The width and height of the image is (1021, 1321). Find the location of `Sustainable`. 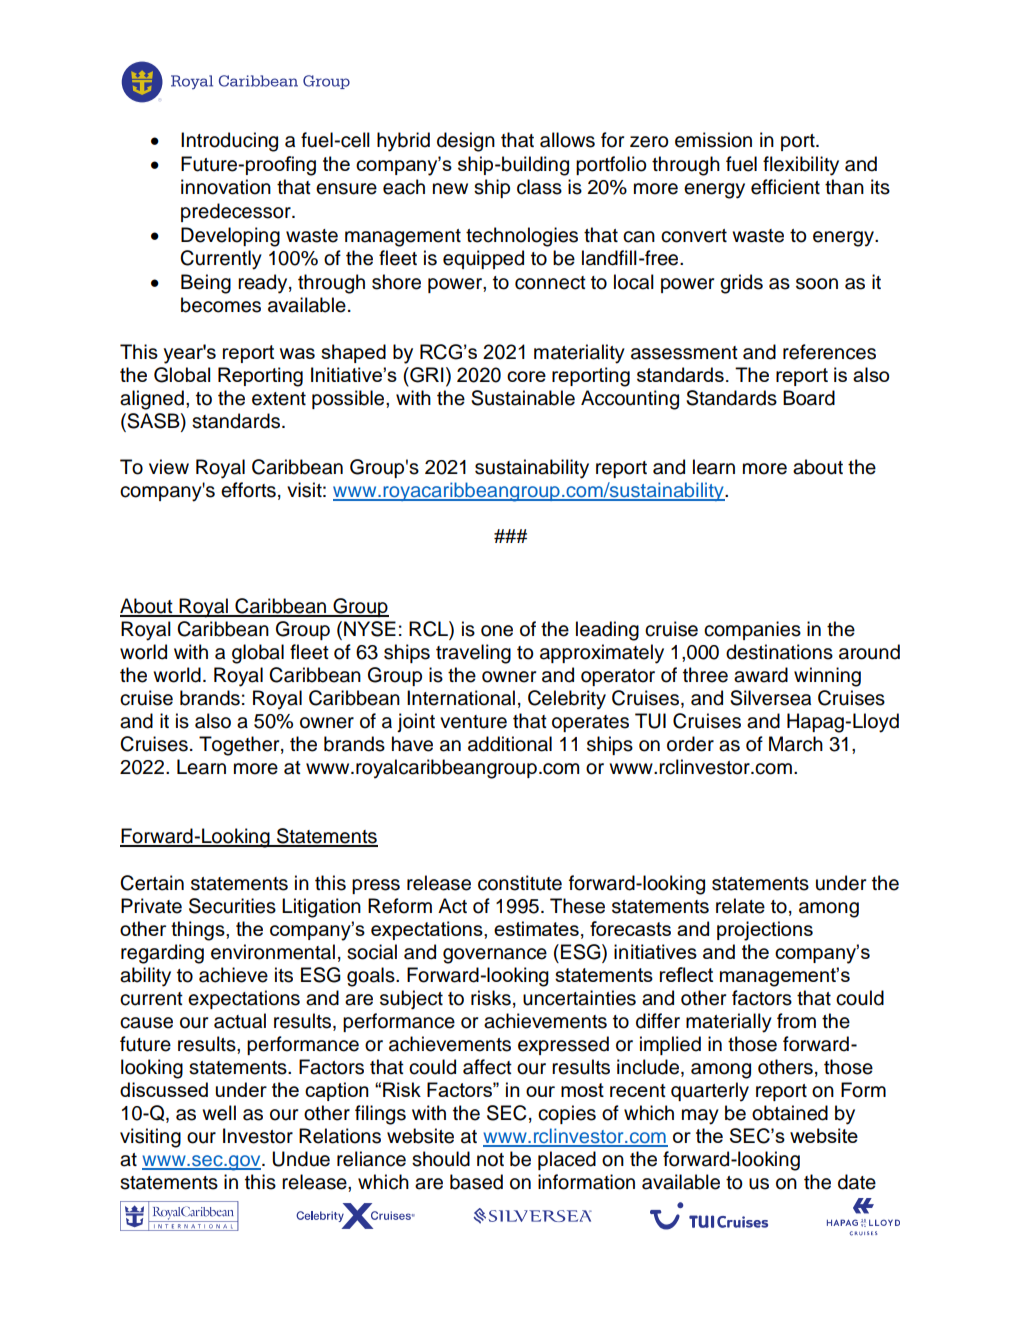

Sustainable is located at coordinates (523, 398).
